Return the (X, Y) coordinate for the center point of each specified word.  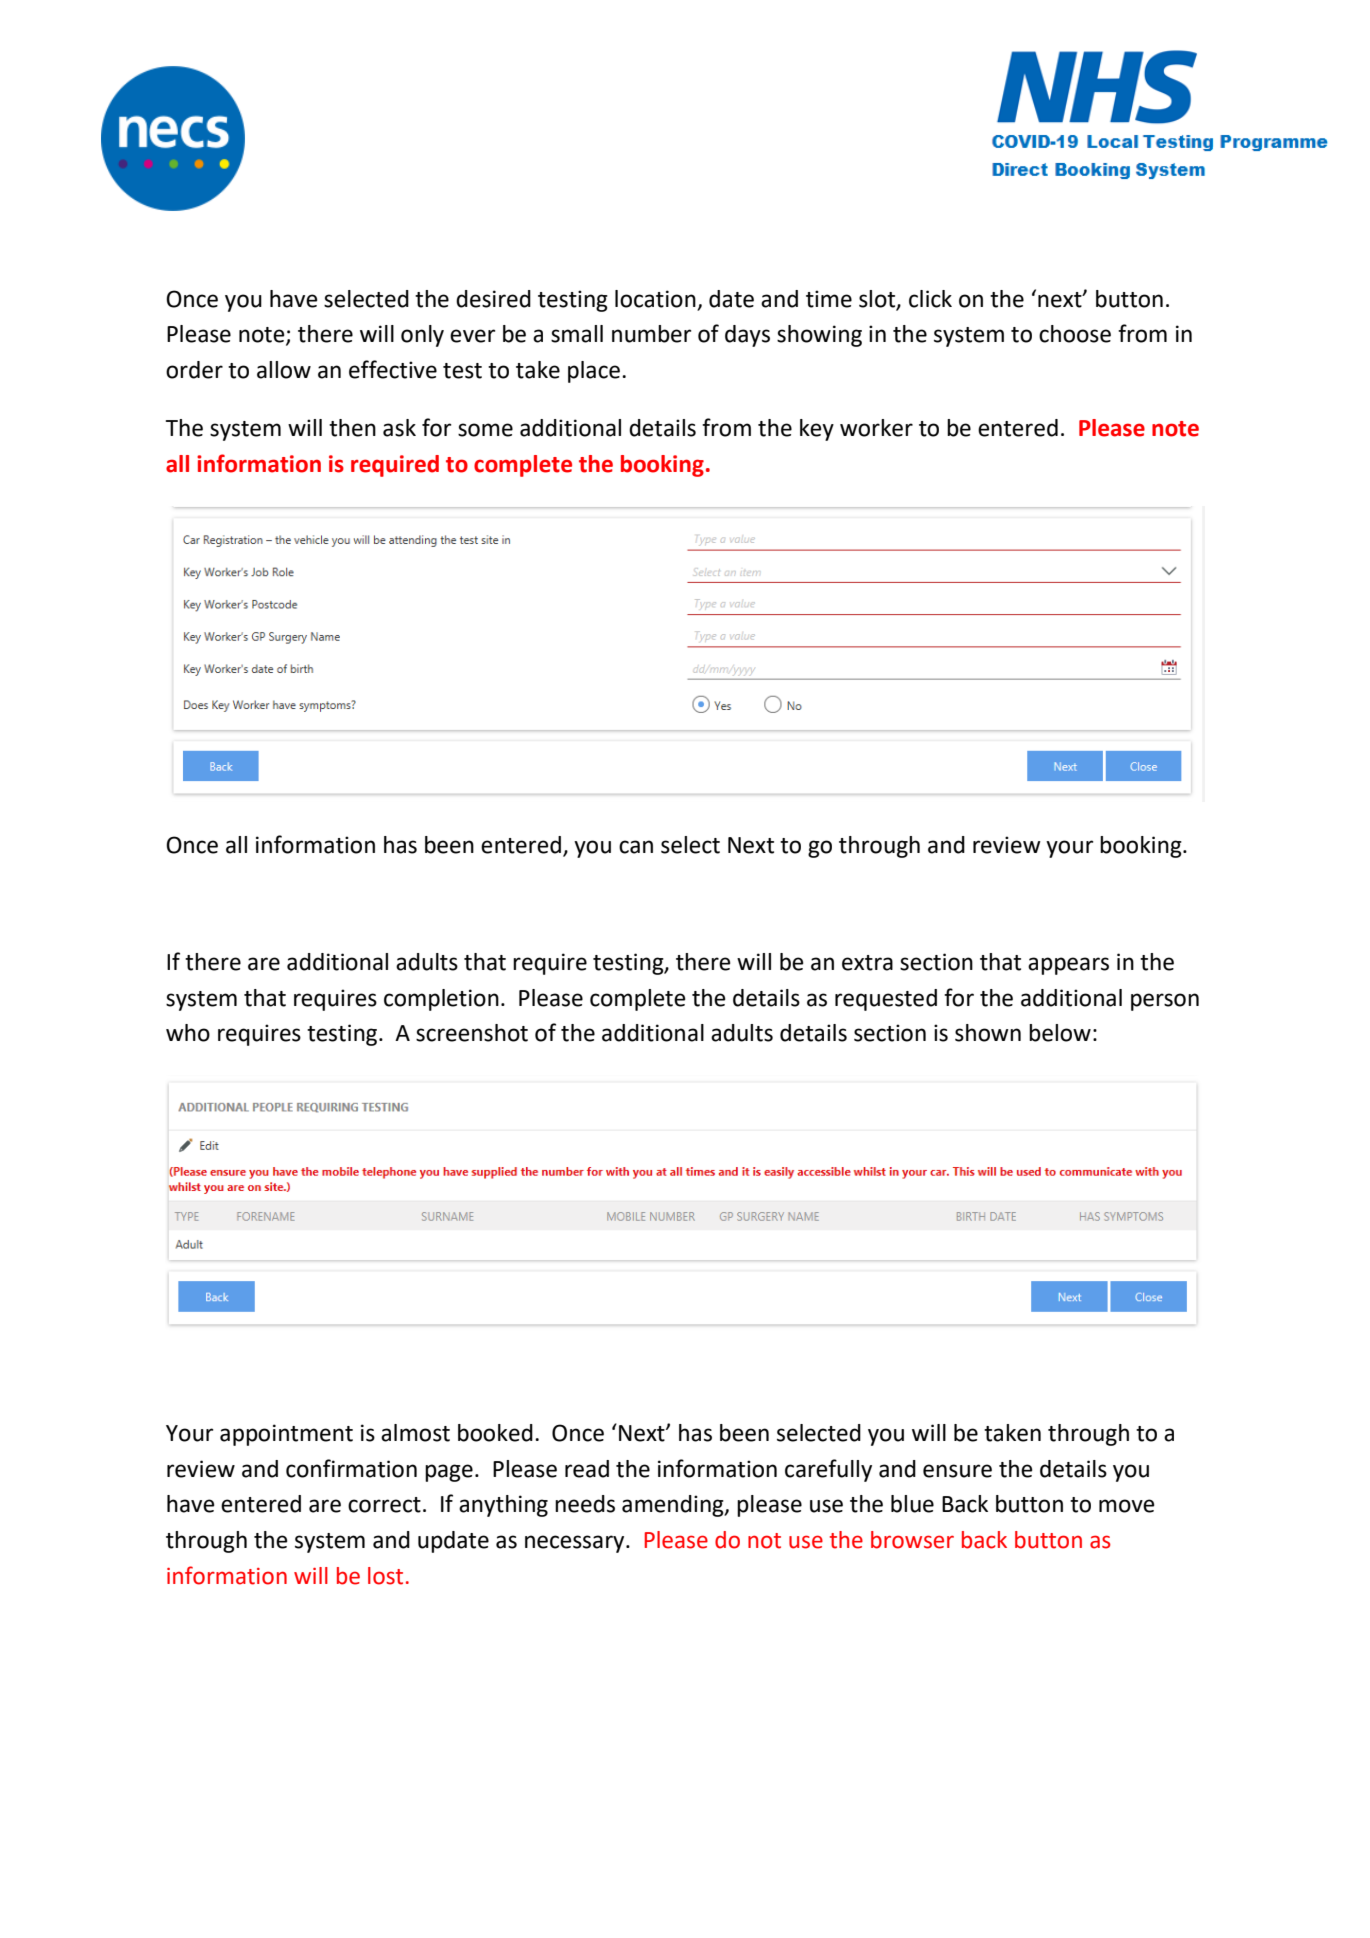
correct (384, 1505)
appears (1068, 966)
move (1127, 1506)
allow (284, 370)
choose (1075, 334)
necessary (576, 1544)
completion (441, 1000)
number (651, 334)
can (636, 847)
